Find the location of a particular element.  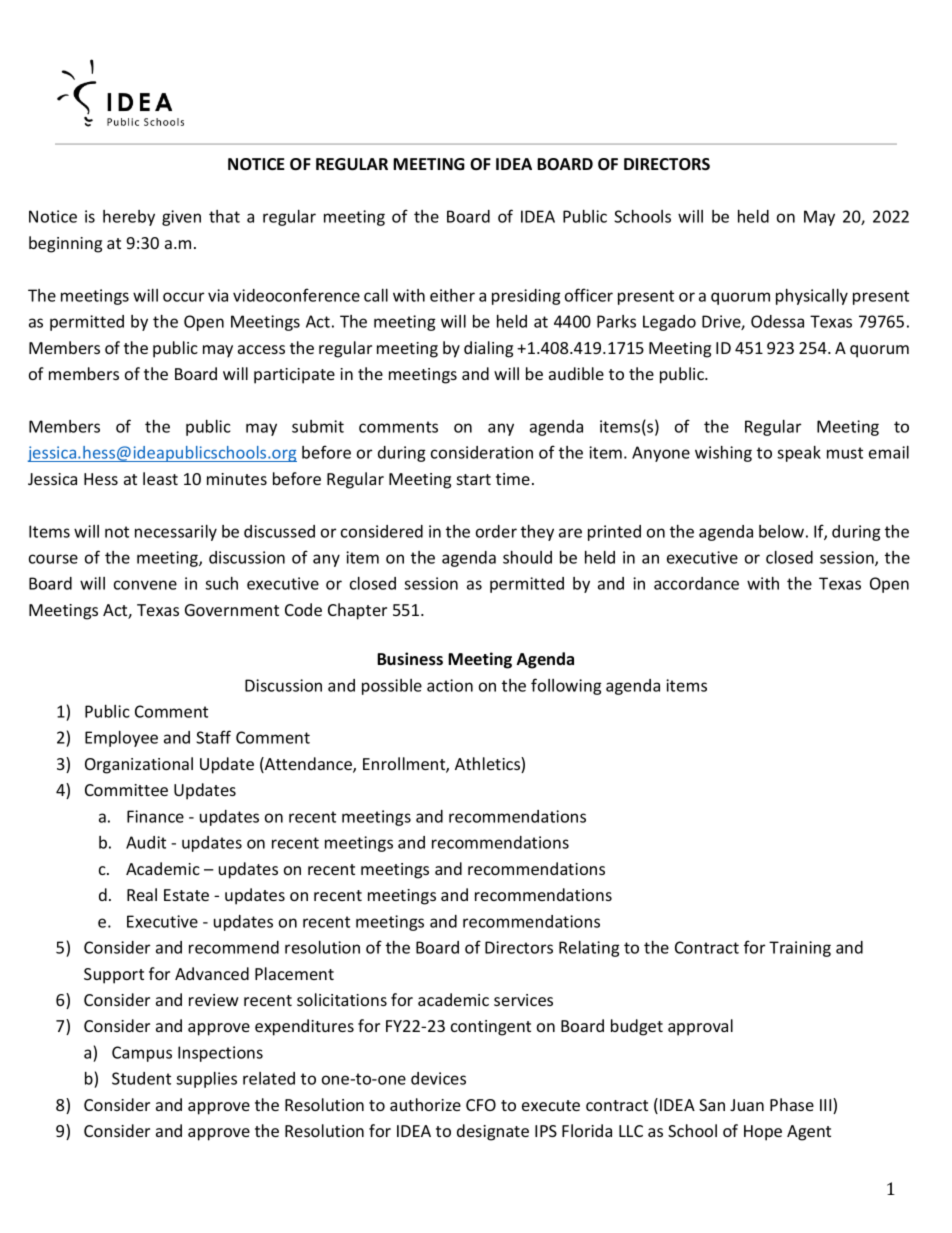

should is located at coordinates (527, 557).
